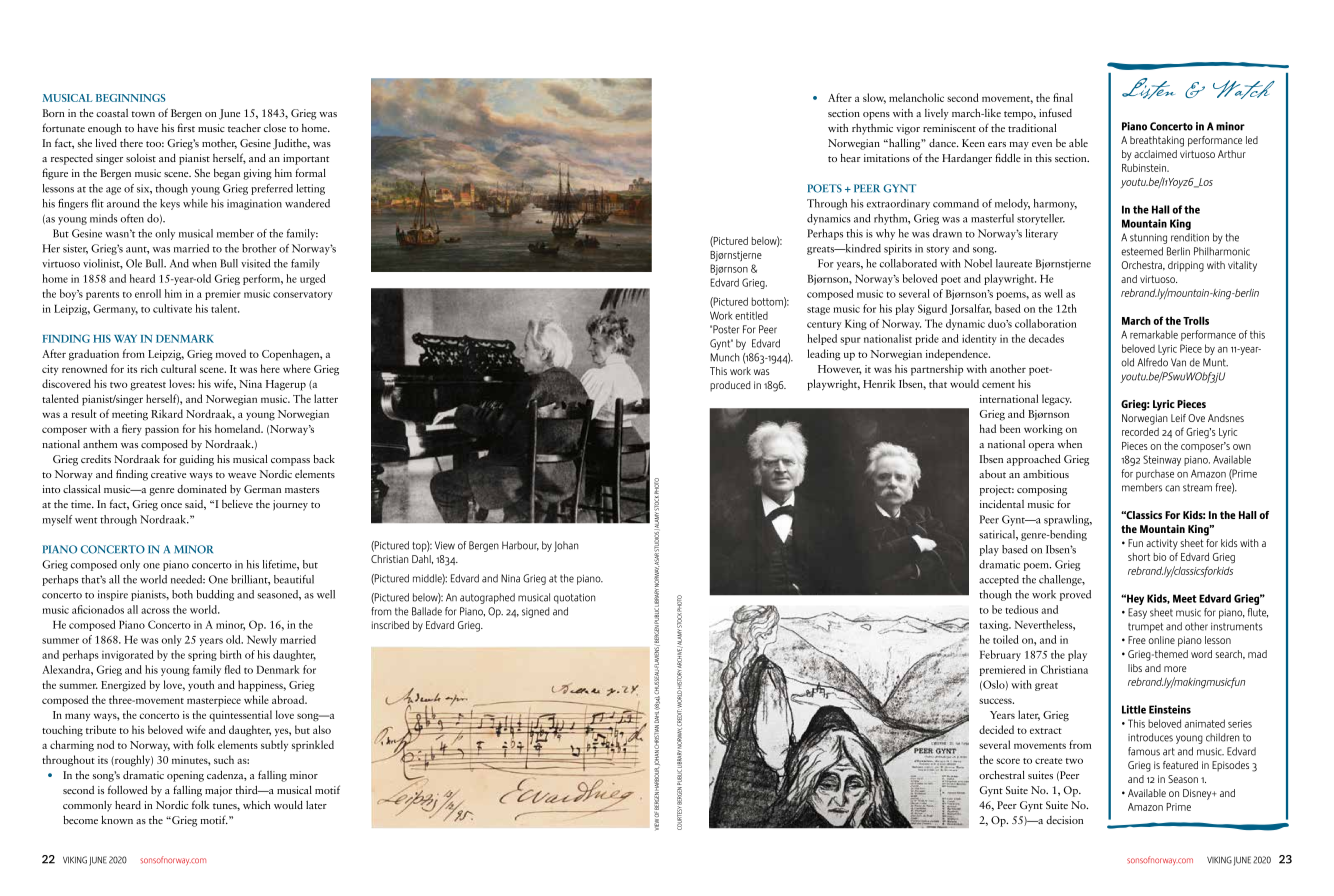  Describe the element at coordinates (730, 386) in the screenshot. I see `produced` at that location.
